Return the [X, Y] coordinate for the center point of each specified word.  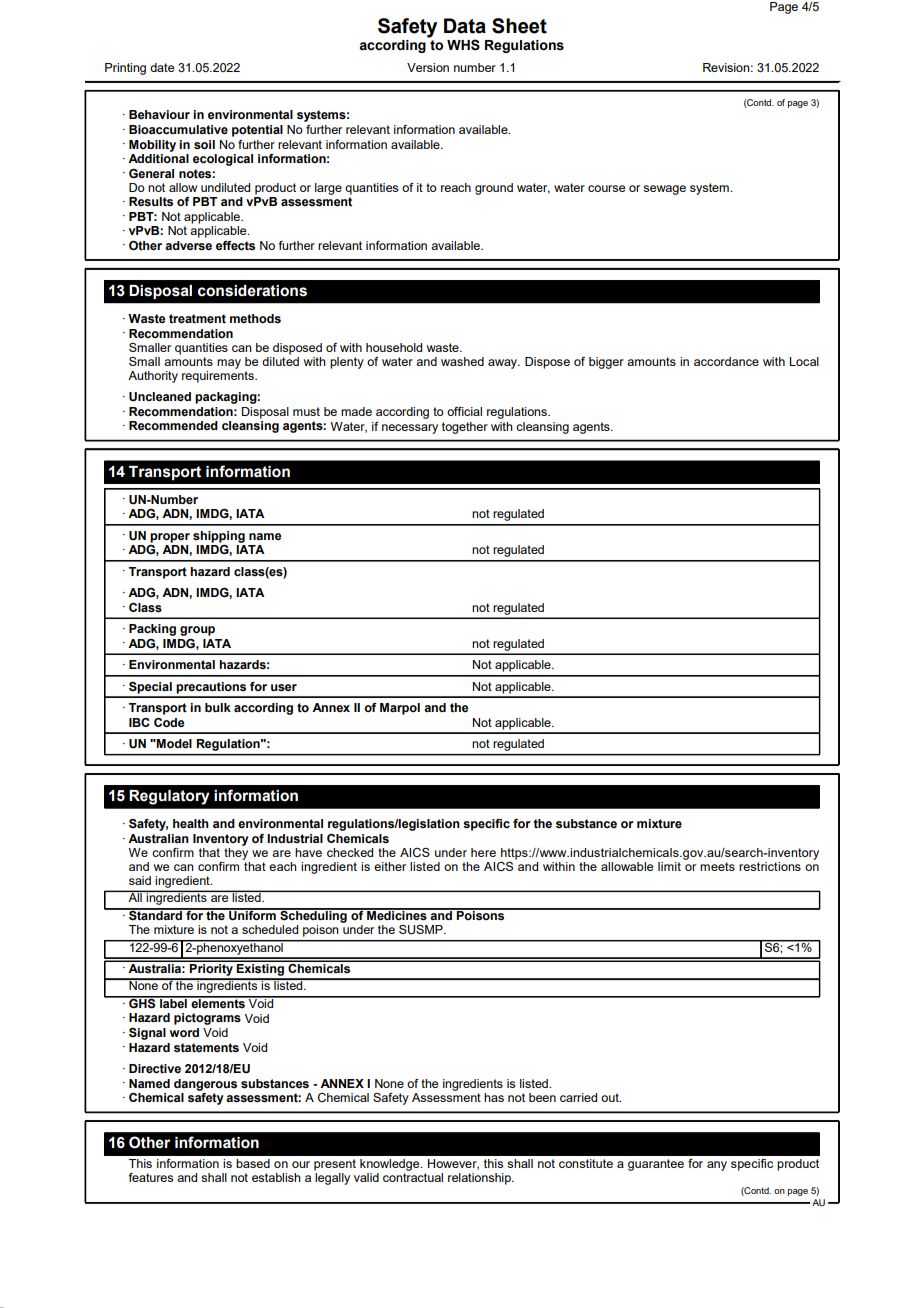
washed [462, 361]
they [236, 854]
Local [804, 361]
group [197, 631]
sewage [664, 190]
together [465, 428]
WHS [463, 45]
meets [717, 866]
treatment [197, 318]
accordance [726, 361]
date [162, 67]
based [253, 1163]
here [483, 852]
